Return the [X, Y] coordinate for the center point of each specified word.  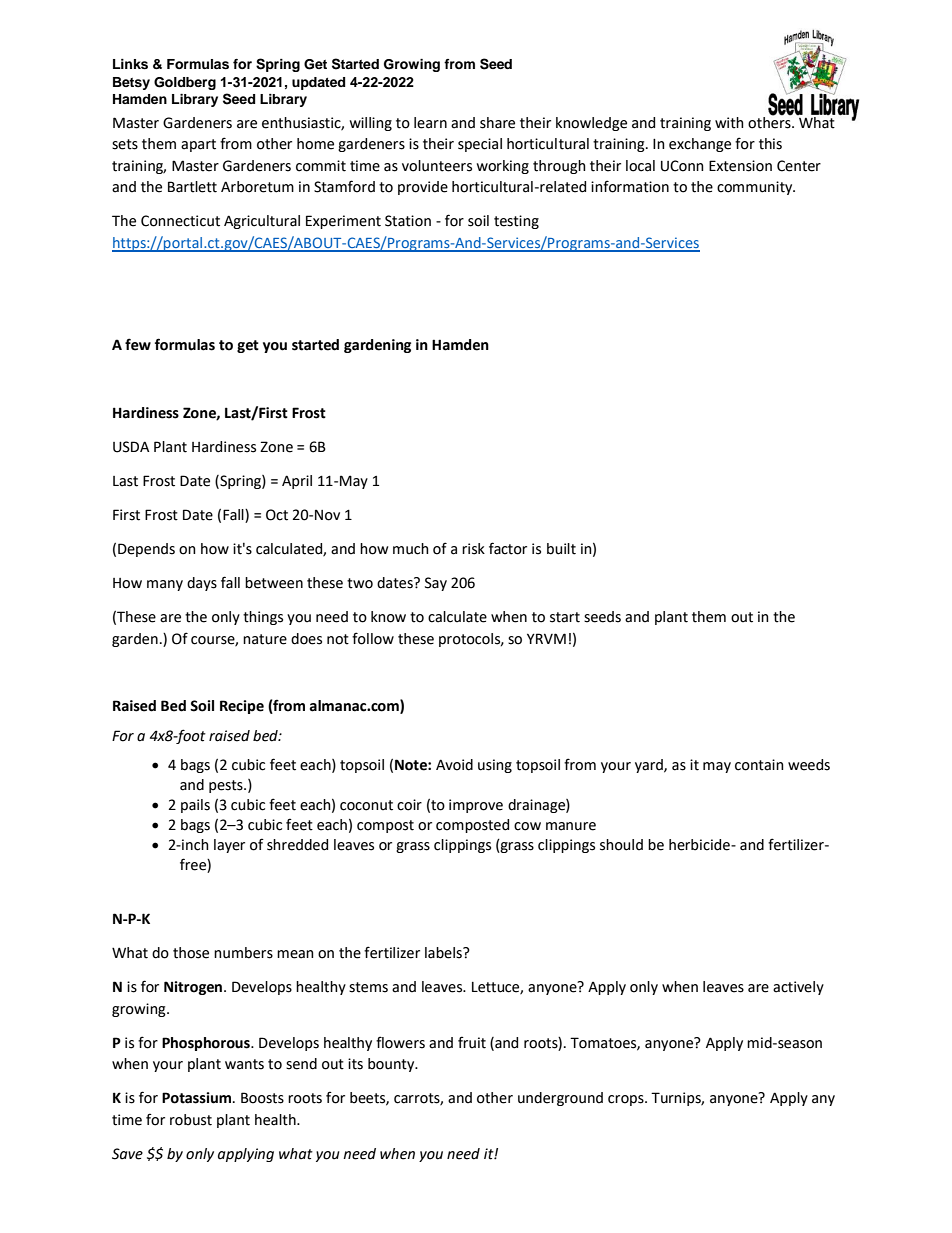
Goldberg [185, 83]
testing [516, 222]
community [756, 188]
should [621, 845]
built [561, 549]
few [138, 344]
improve [476, 806]
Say [436, 584]
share [497, 123]
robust [191, 1120]
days [202, 584]
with [729, 123]
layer [229, 846]
